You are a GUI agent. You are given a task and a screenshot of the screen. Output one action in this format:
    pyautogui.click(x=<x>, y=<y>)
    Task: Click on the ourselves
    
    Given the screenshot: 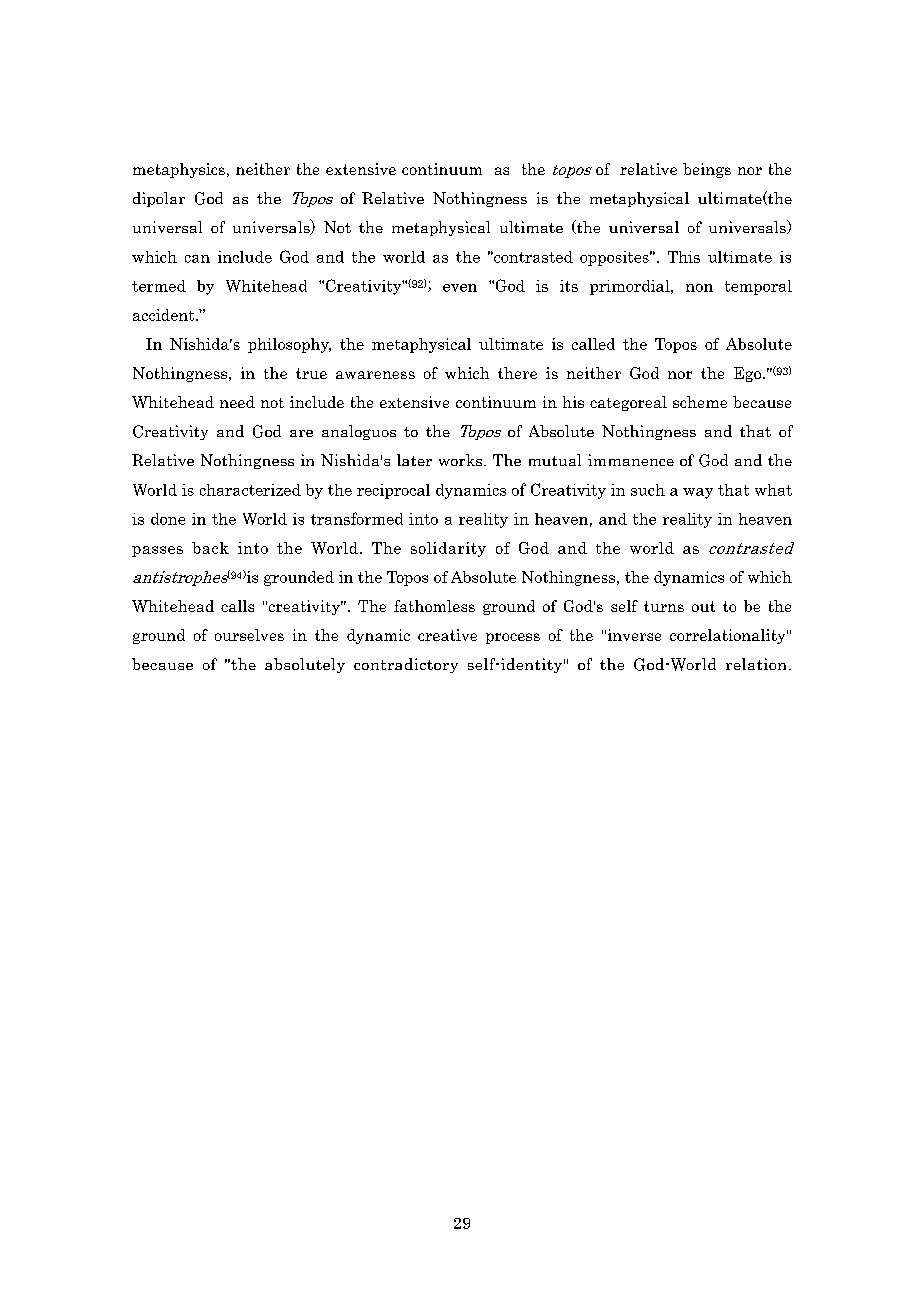 What is the action you would take?
    pyautogui.click(x=249, y=635)
